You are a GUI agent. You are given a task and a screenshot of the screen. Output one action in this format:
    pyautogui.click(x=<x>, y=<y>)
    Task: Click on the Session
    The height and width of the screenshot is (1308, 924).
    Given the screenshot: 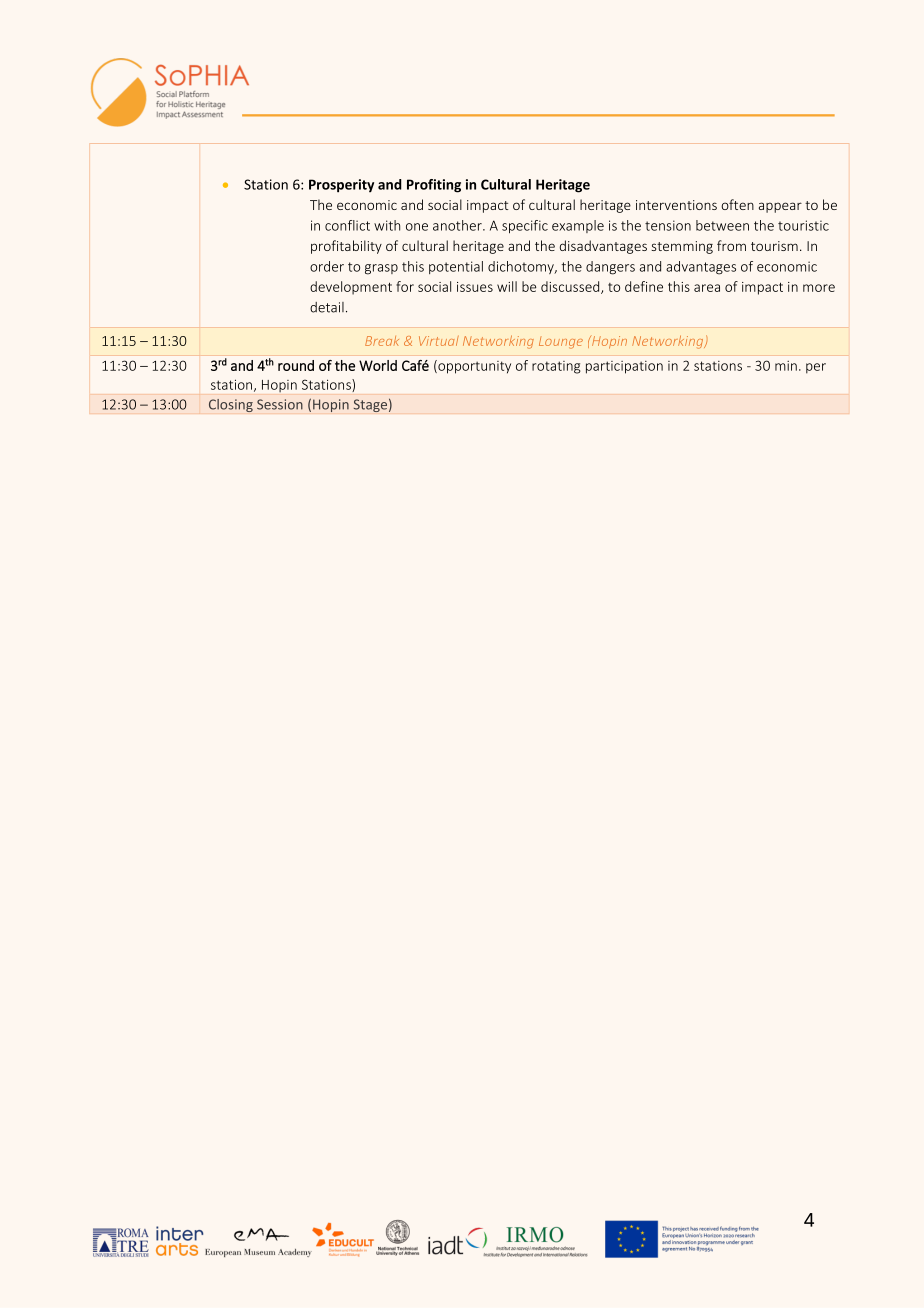 What is the action you would take?
    pyautogui.click(x=280, y=404)
